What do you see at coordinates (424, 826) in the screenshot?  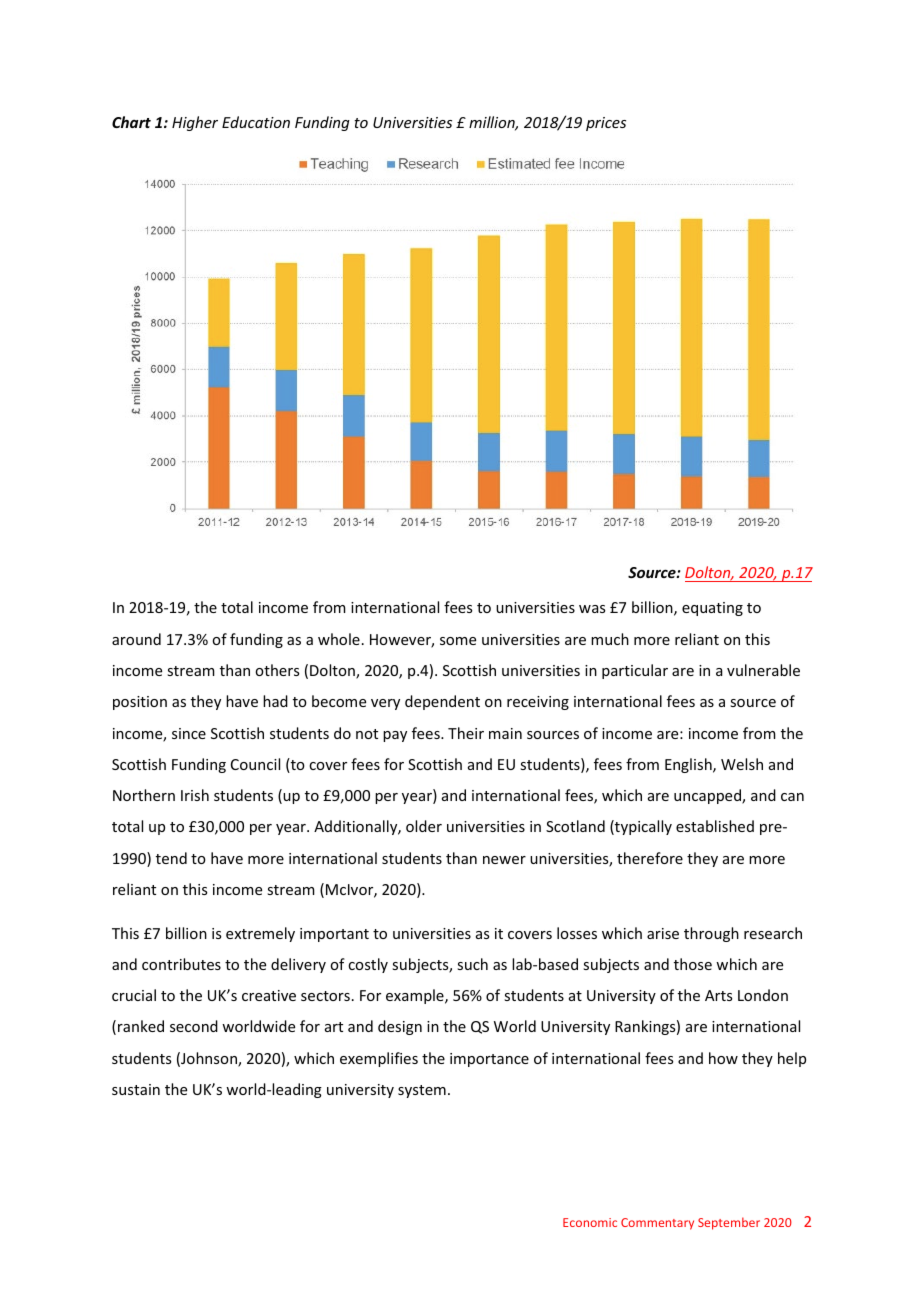 I see `older` at bounding box center [424, 826].
